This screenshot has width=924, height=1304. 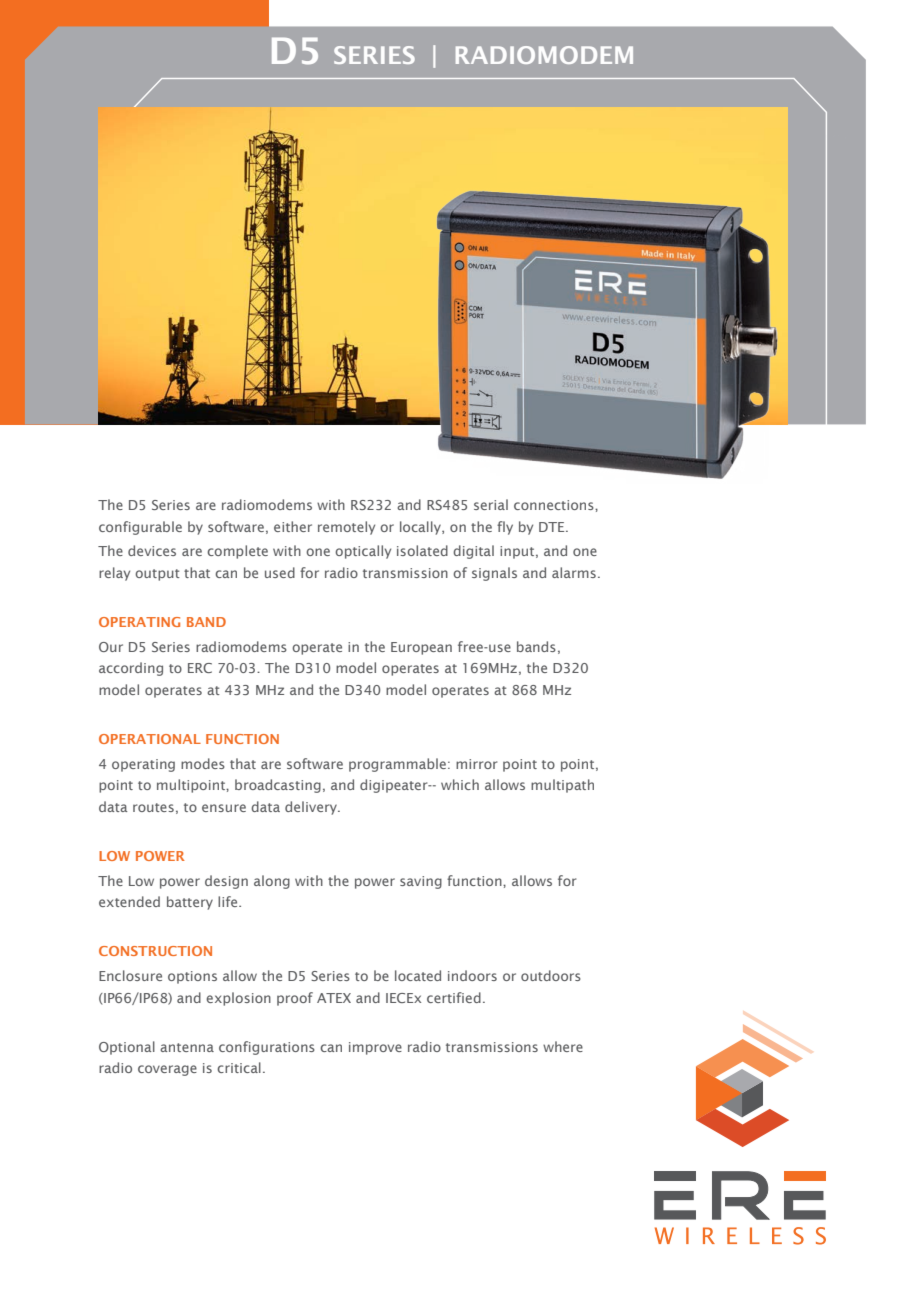 I want to click on fly, so click(x=505, y=528).
